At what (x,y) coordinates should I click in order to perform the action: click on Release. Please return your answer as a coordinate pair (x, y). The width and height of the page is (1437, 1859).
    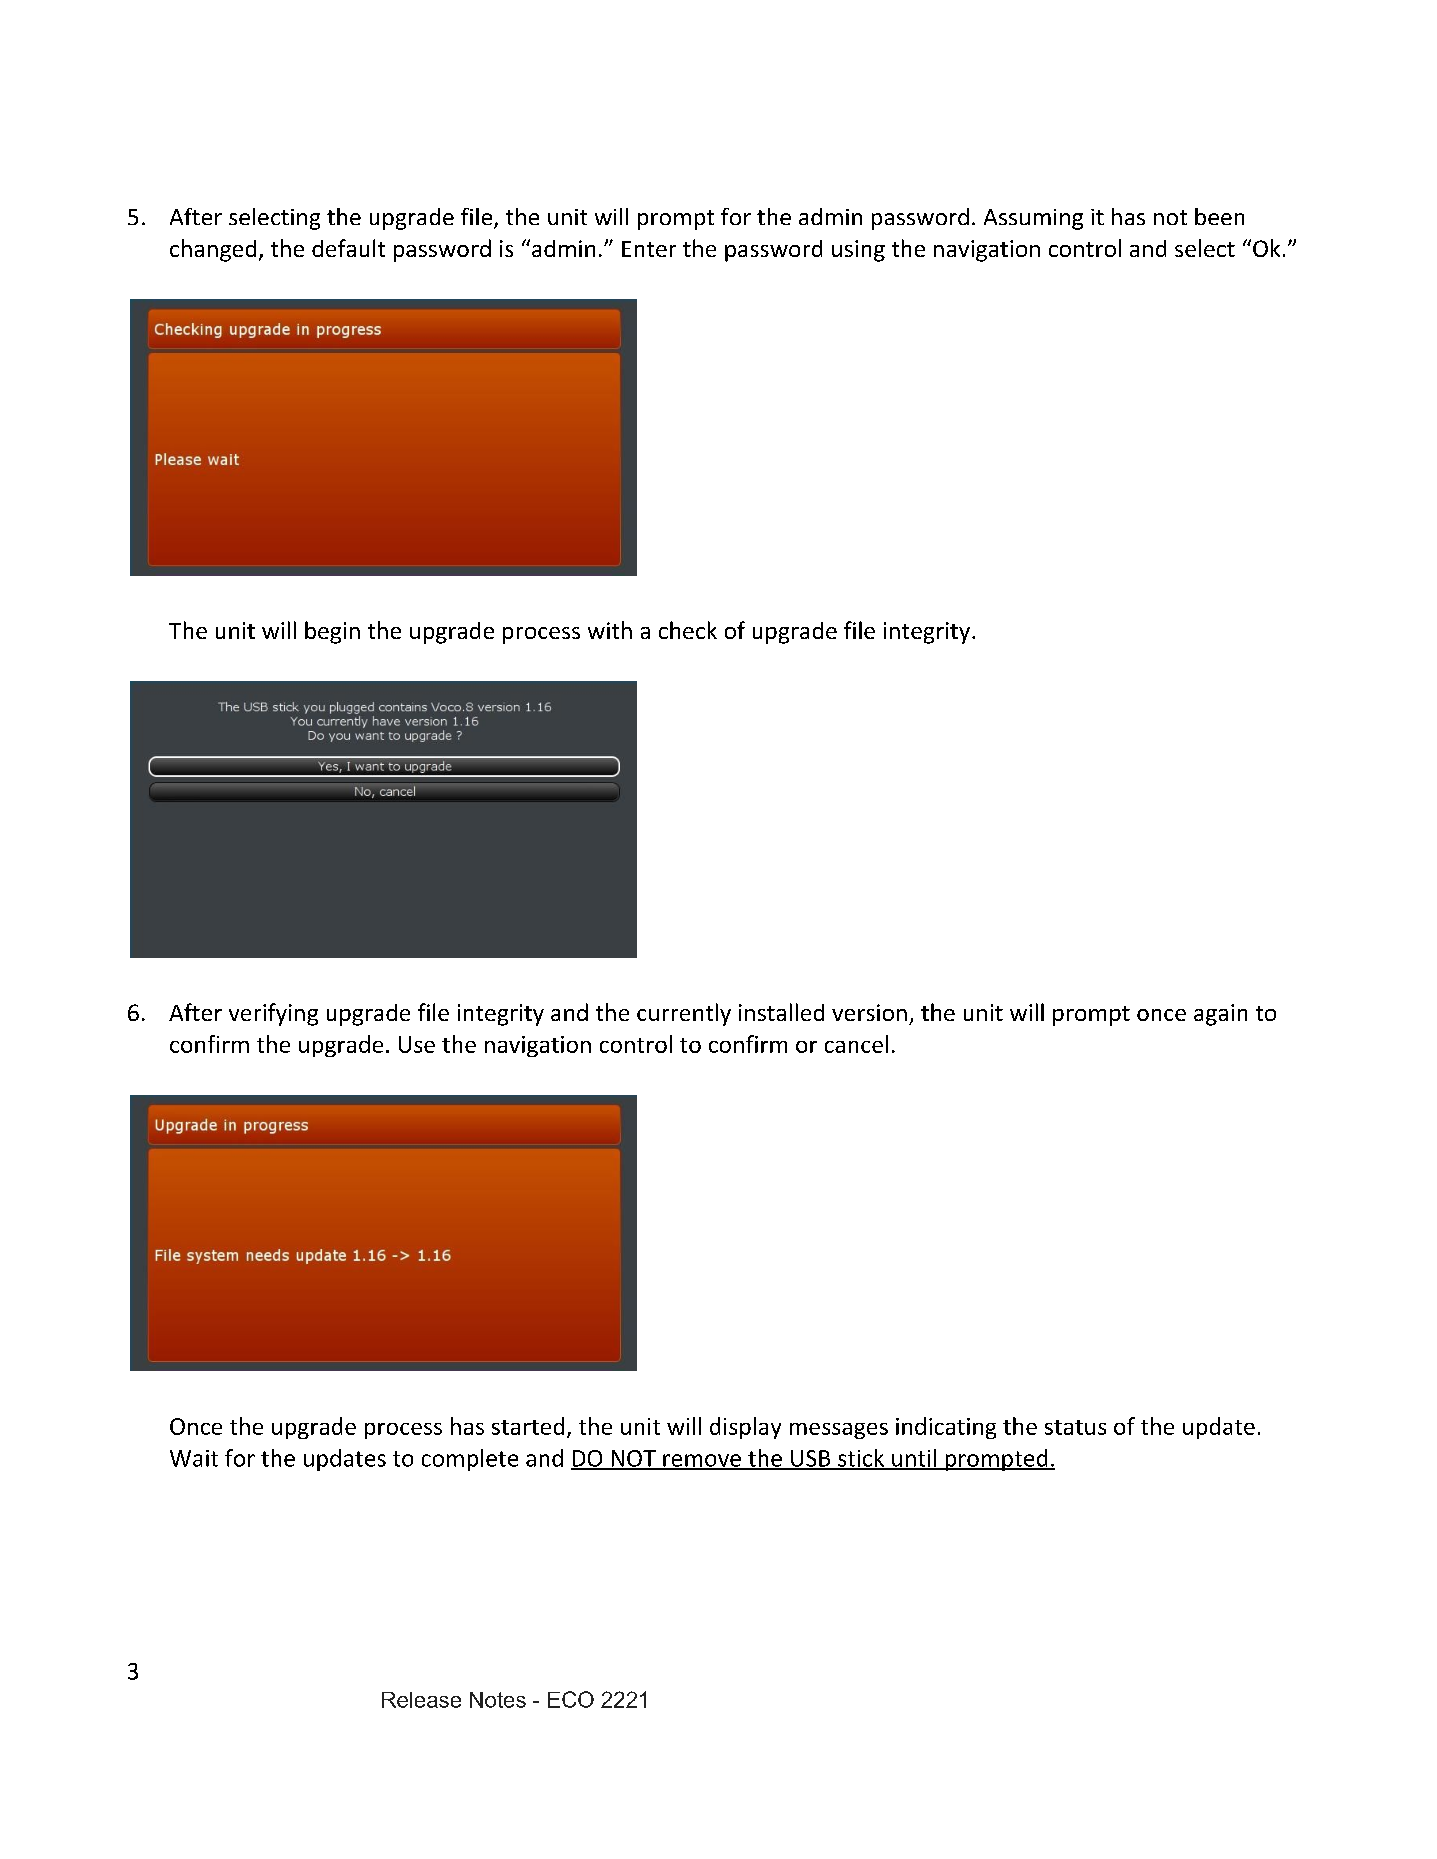
    Looking at the image, I should click on (421, 1700).
